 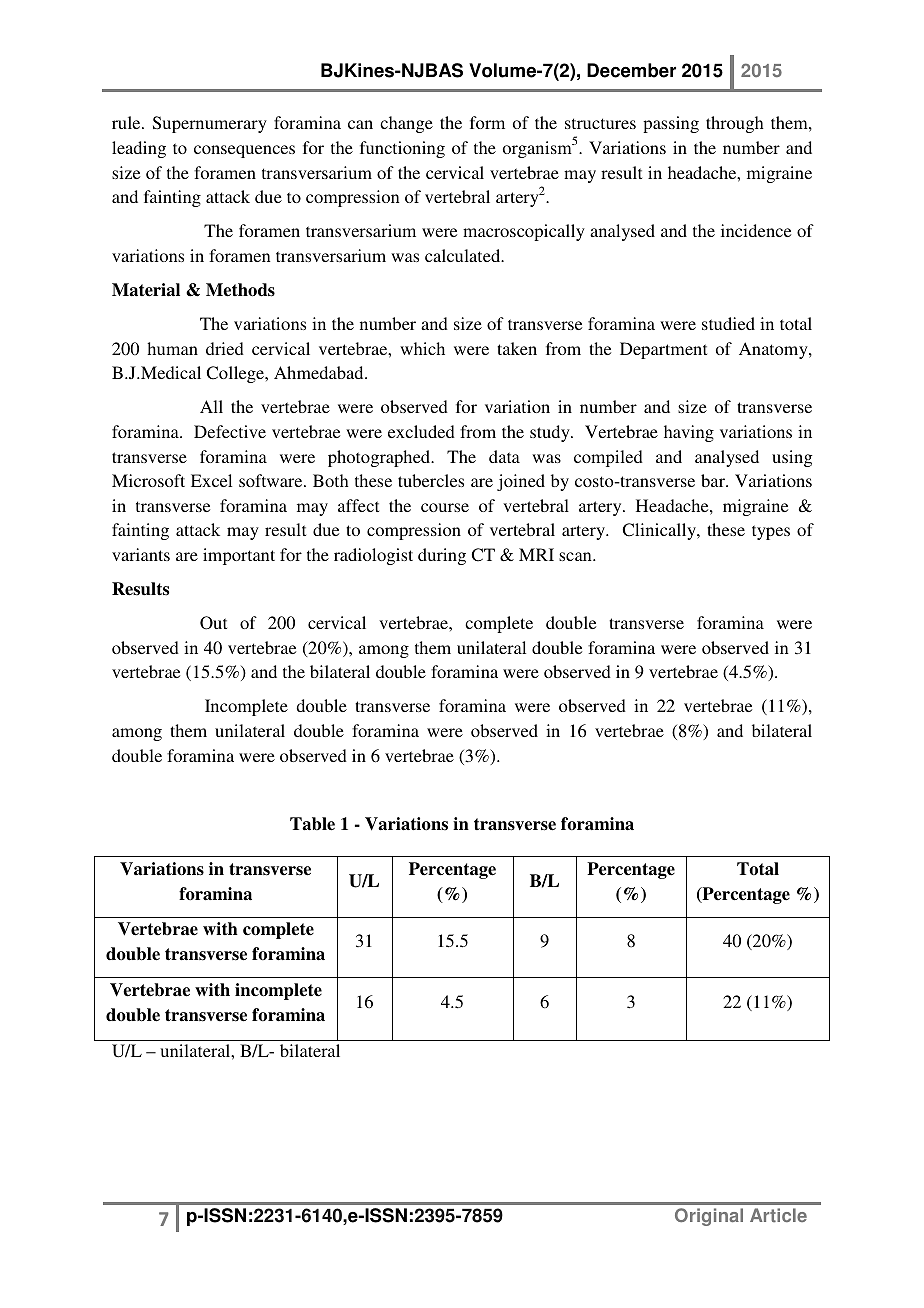 What do you see at coordinates (735, 124) in the screenshot?
I see `through` at bounding box center [735, 124].
